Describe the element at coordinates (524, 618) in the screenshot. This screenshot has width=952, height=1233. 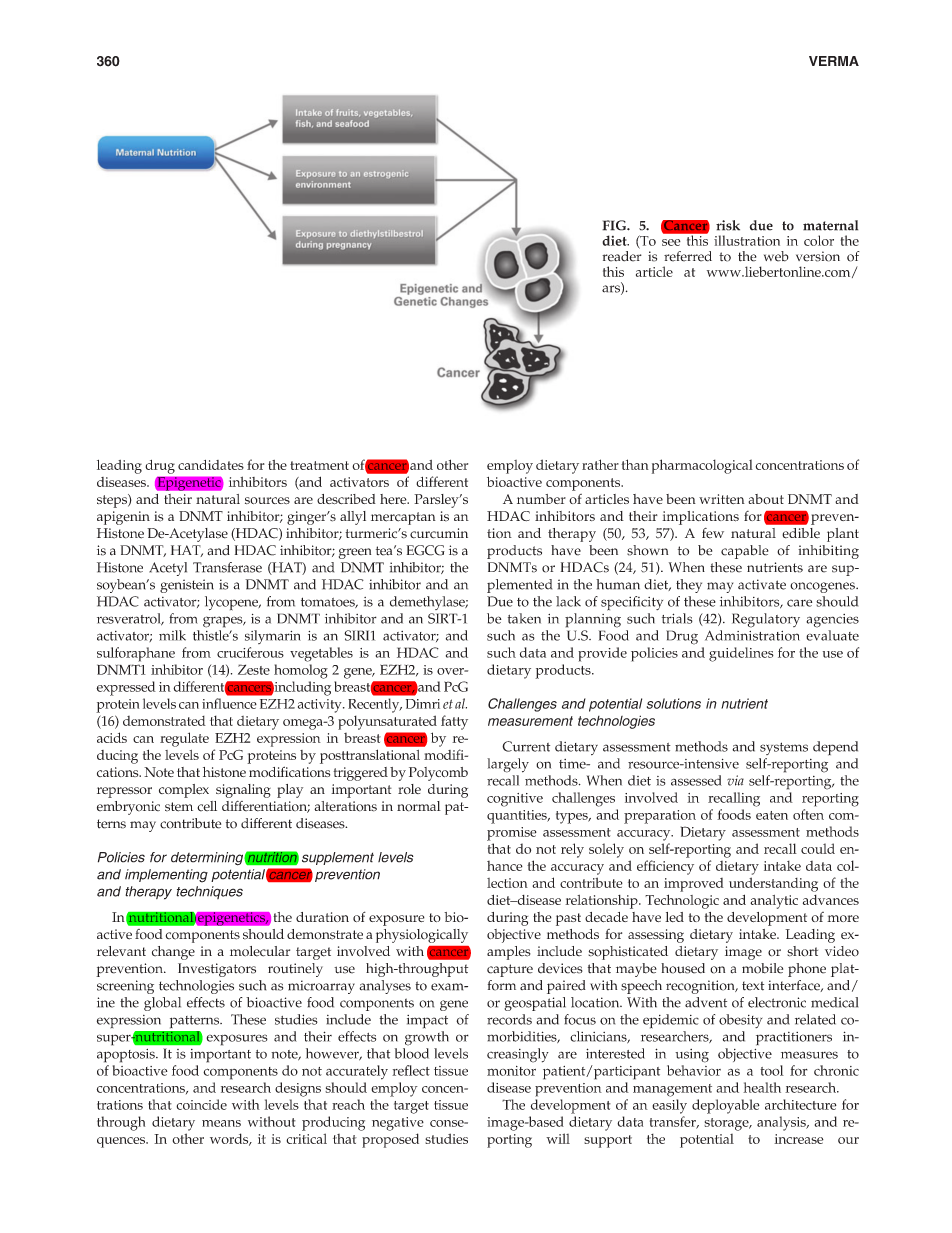
I see `taken` at that location.
